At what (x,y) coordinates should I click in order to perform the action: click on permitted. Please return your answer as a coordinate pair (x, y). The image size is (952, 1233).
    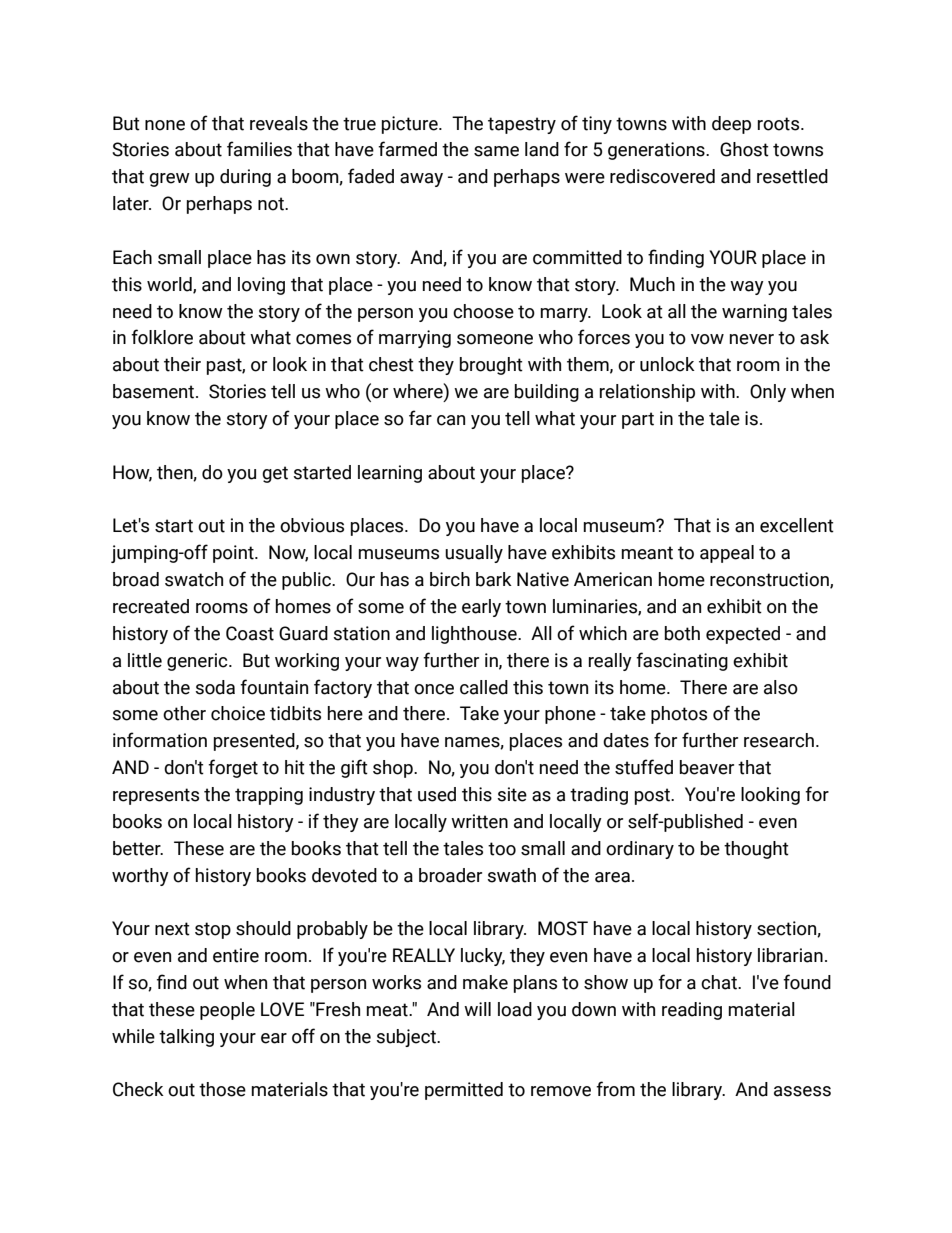
    Looking at the image, I should click on (464, 1091).
